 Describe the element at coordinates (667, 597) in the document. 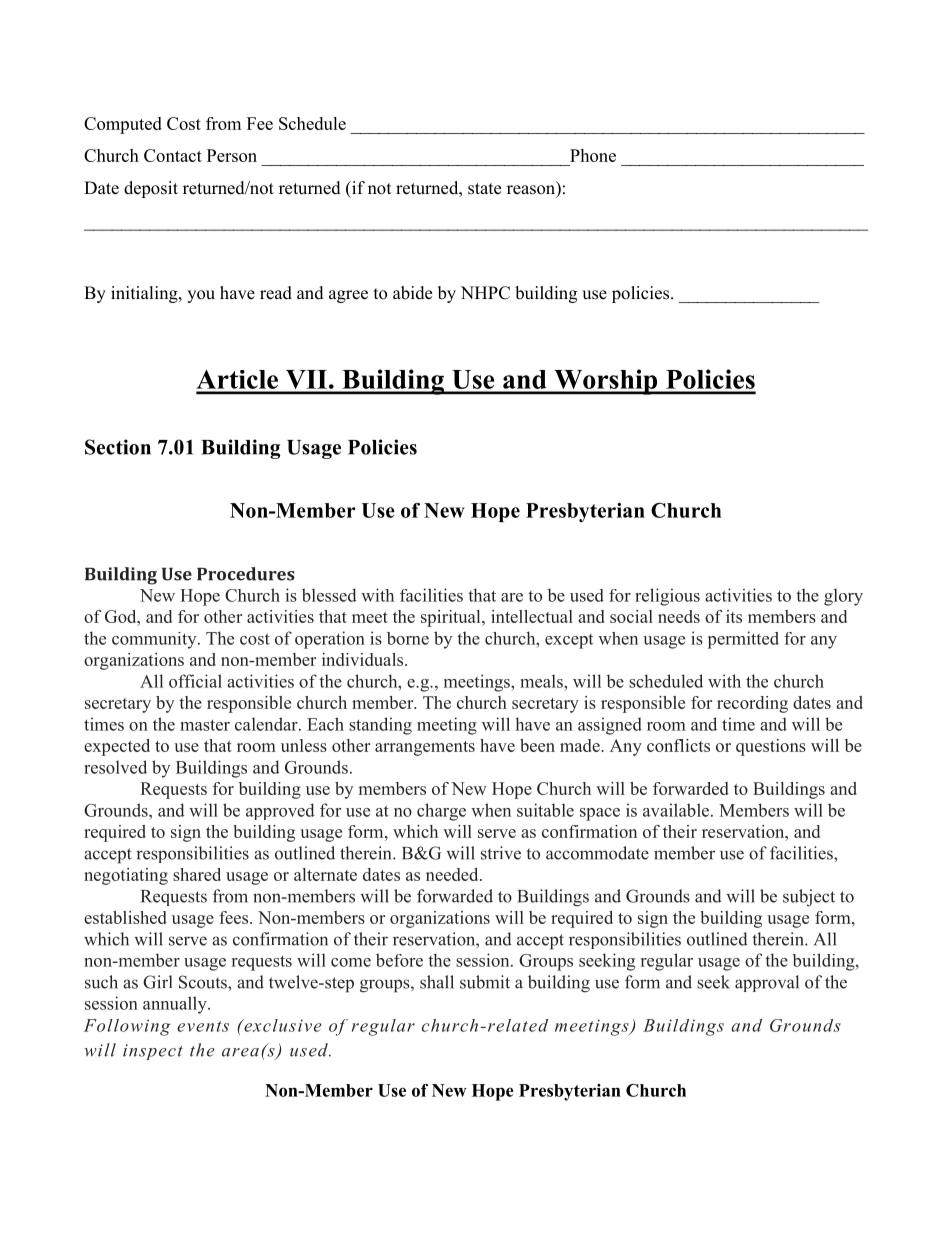

I see `religious` at that location.
